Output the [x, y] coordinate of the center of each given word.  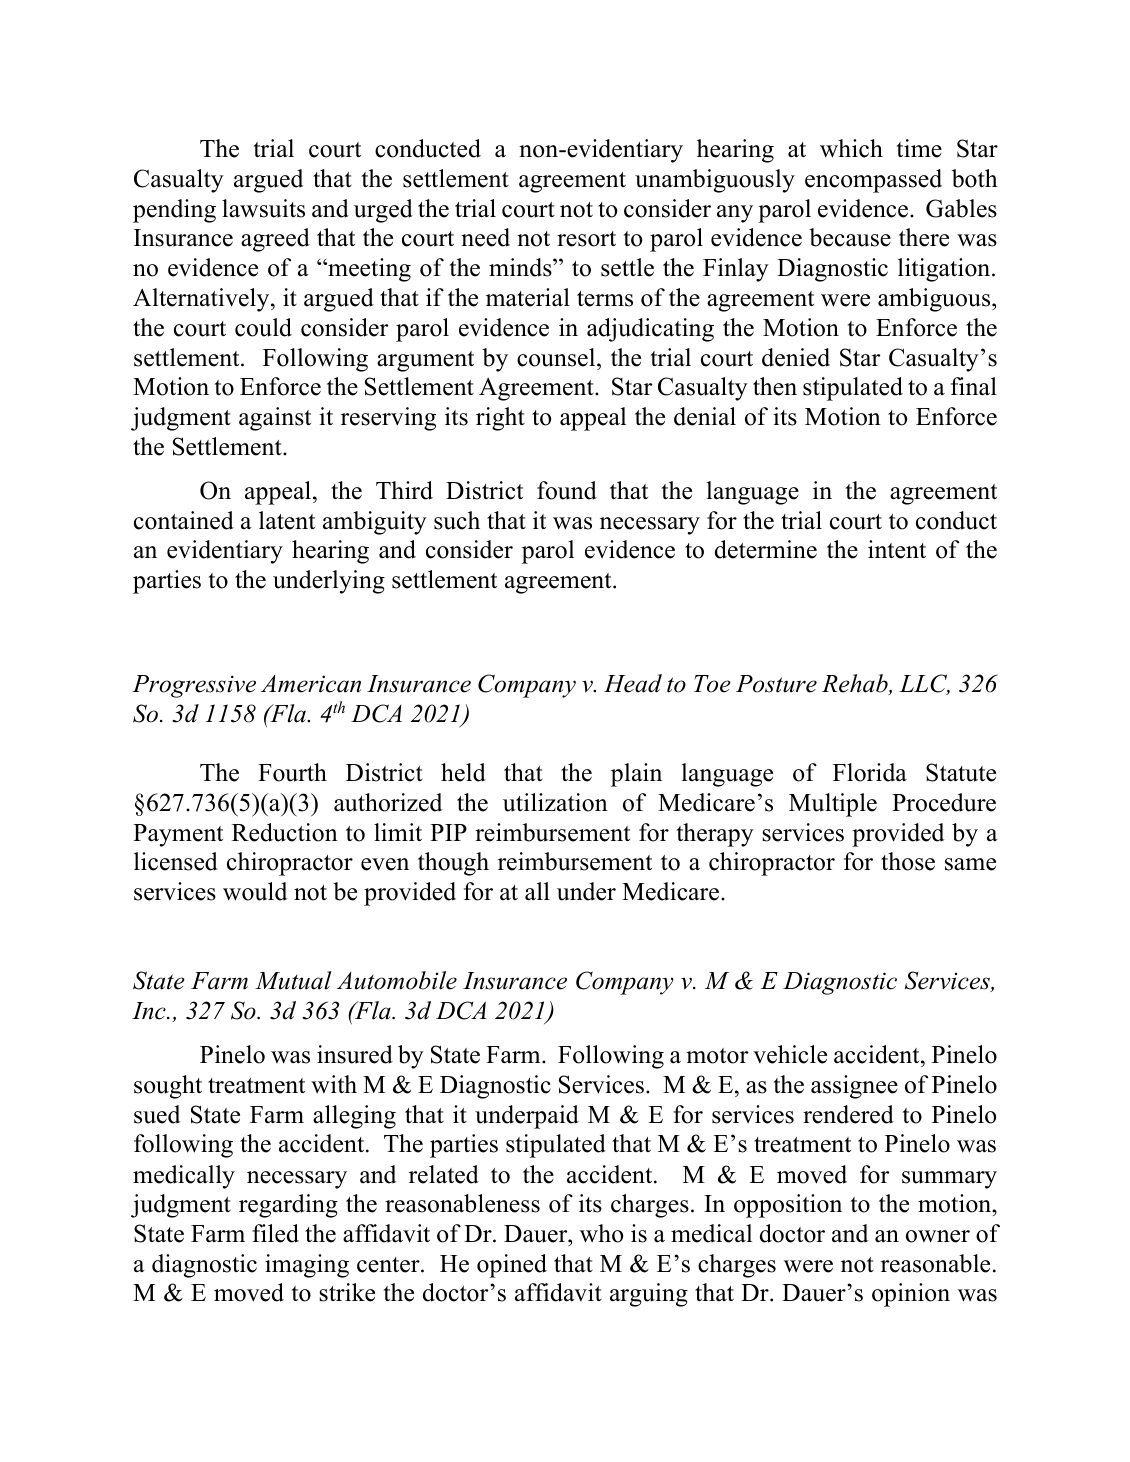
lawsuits [263, 208]
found [567, 490]
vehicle [790, 1054]
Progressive [194, 686]
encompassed [873, 181]
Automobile [397, 980]
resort [586, 239]
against [275, 419]
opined [512, 1266]
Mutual [293, 980]
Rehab [856, 684]
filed [275, 1233]
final [974, 386]
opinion [911, 1295]
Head [633, 683]
